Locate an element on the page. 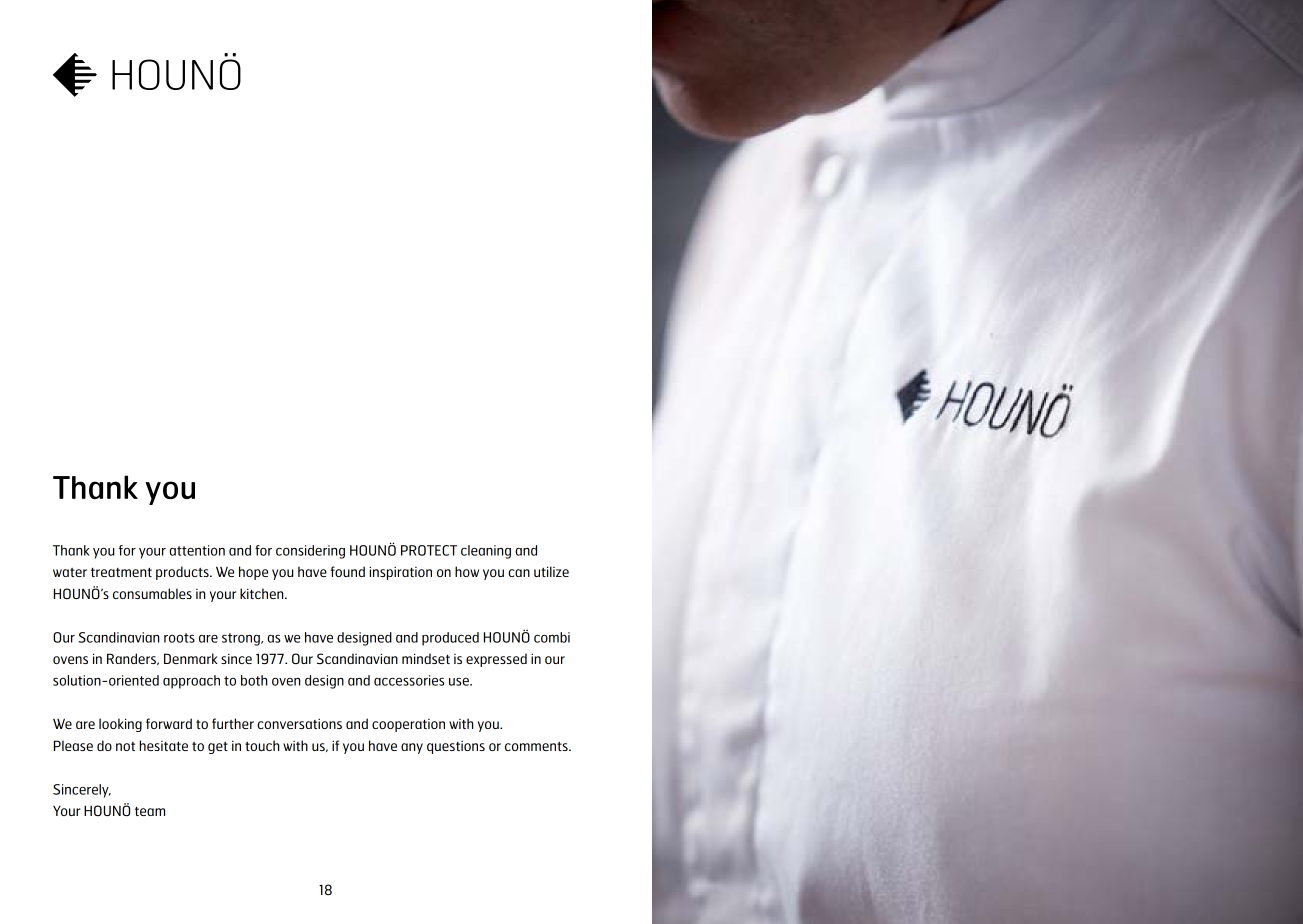 Image resolution: width=1303 pixels, height=924 pixels. touch is located at coordinates (262, 745).
